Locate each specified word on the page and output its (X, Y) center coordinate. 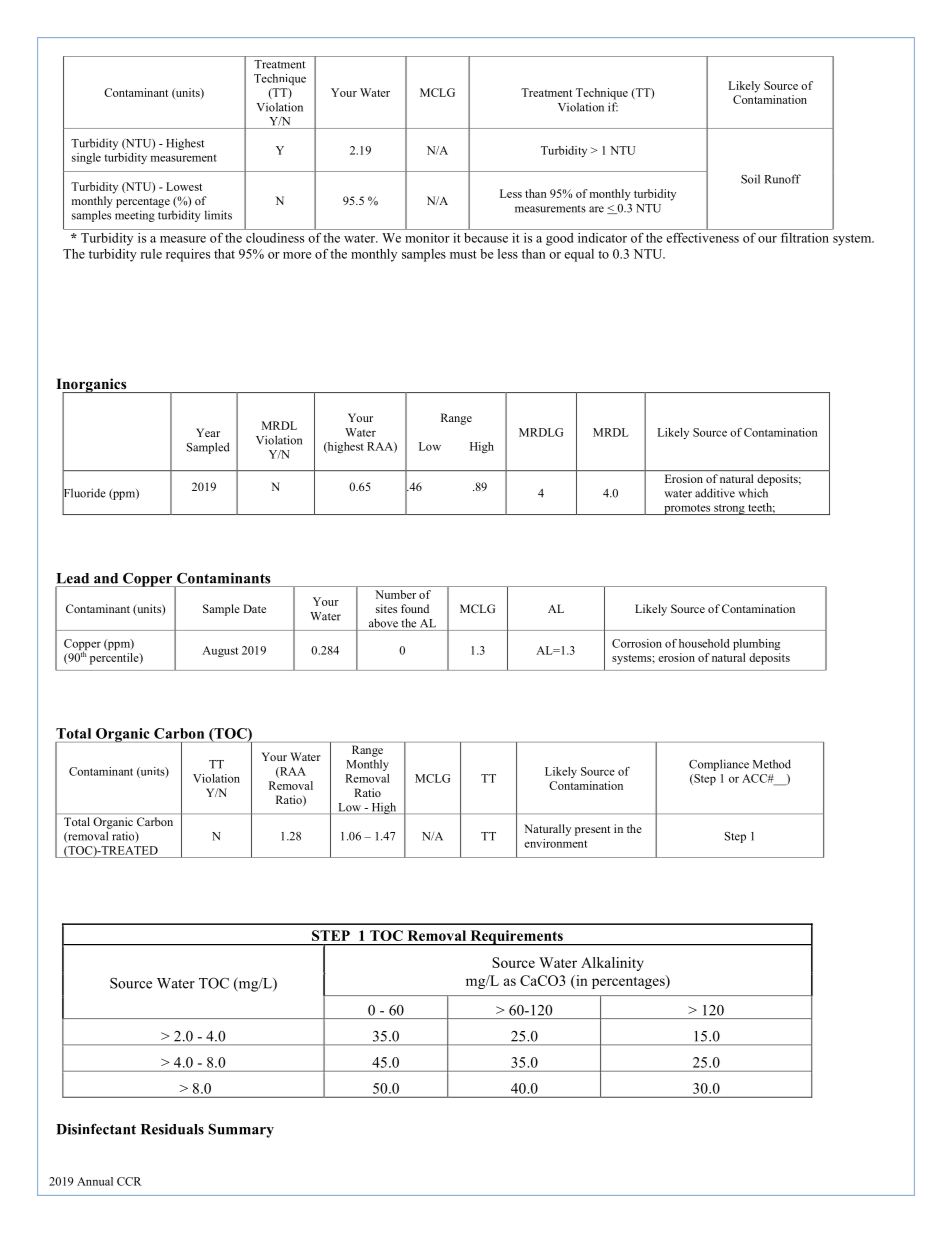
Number (395, 594)
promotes (687, 509)
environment (555, 843)
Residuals (172, 1129)
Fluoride (84, 493)
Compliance (719, 765)
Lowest (184, 186)
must (463, 254)
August (220, 651)
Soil (750, 179)
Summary (241, 1131)
